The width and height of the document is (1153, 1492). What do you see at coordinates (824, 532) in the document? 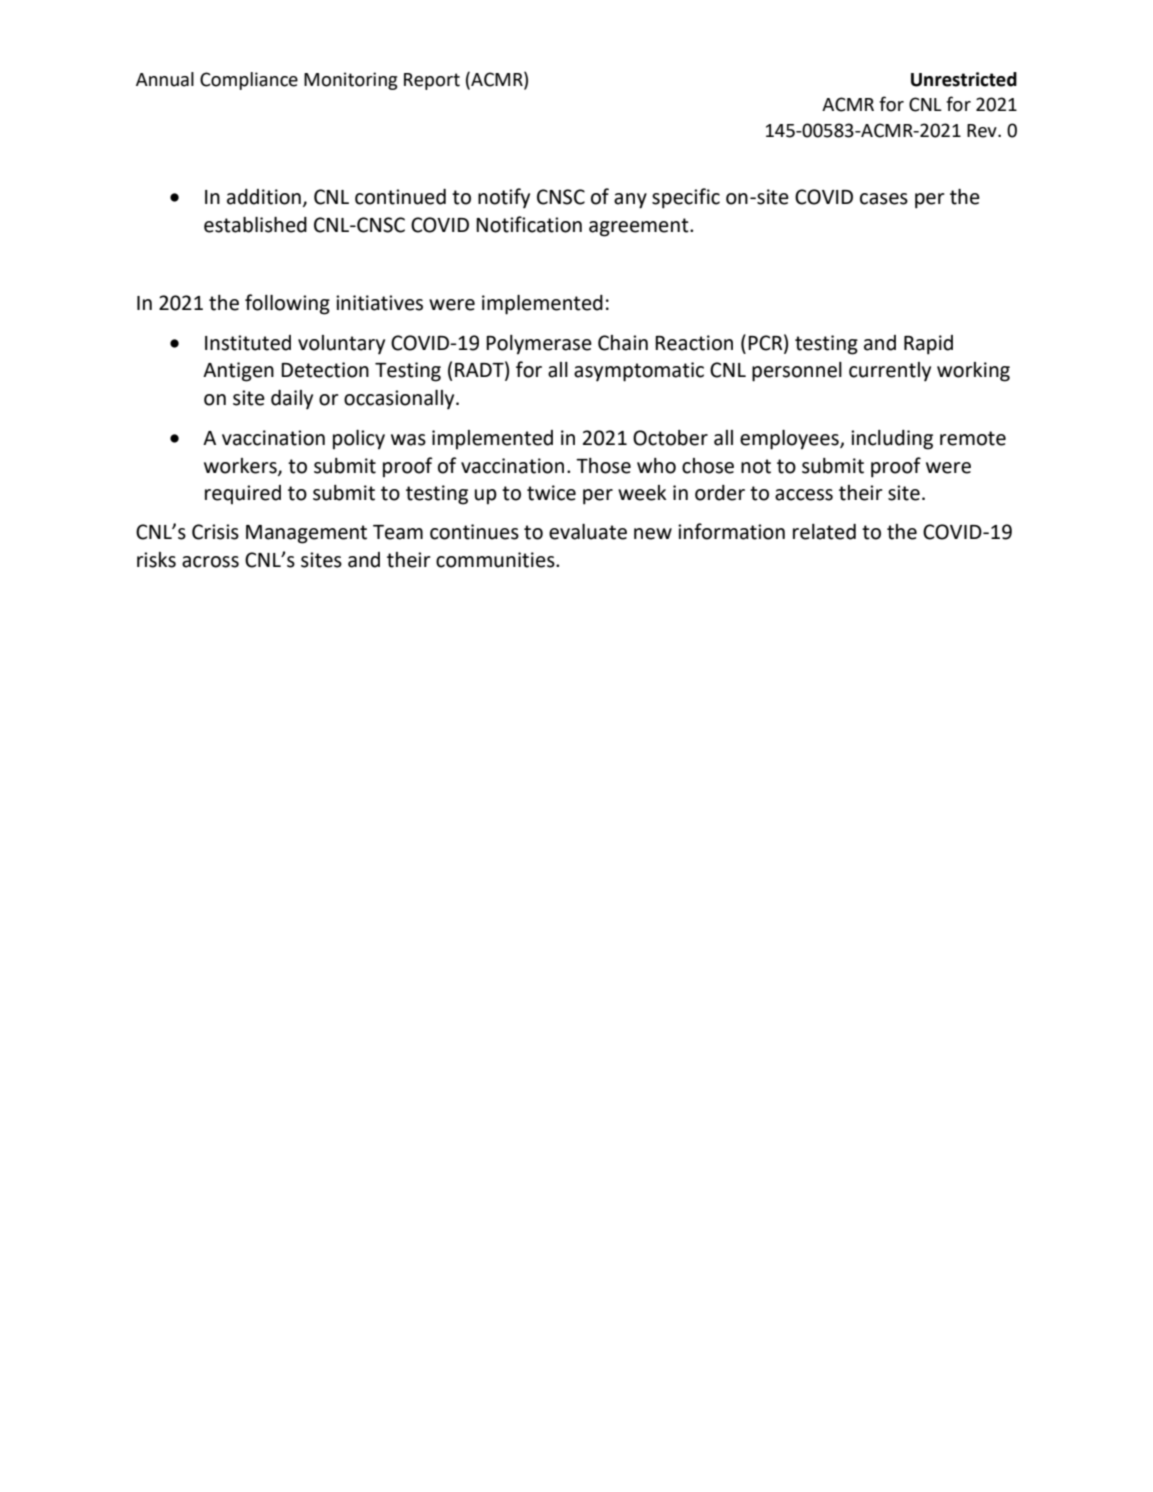
I see `related` at bounding box center [824, 532].
